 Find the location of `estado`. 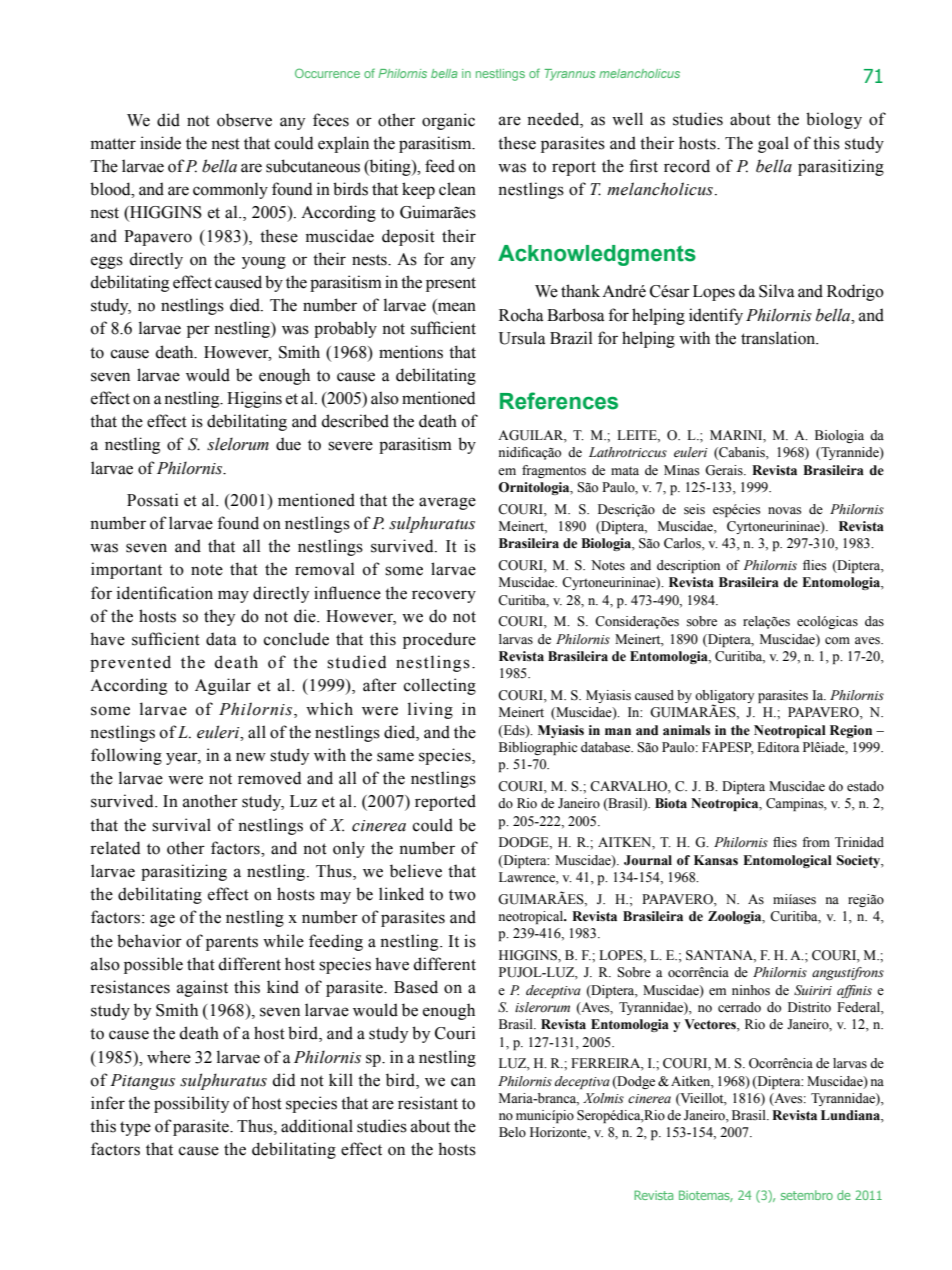

estado is located at coordinates (865, 786).
